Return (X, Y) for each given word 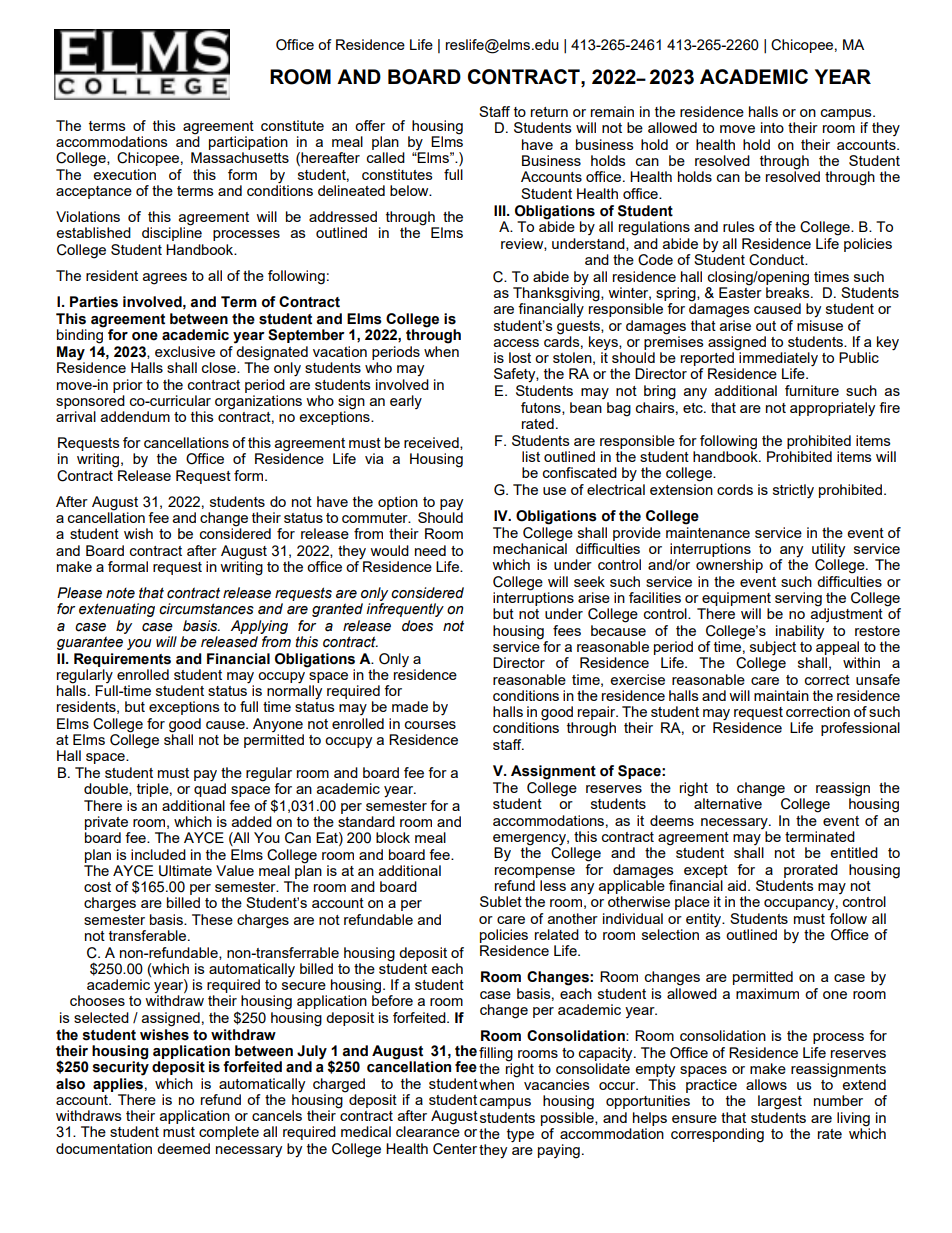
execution (124, 174)
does (417, 626)
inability (800, 632)
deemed (183, 1148)
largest (780, 1102)
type (520, 1136)
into (772, 127)
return (549, 112)
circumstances (206, 609)
